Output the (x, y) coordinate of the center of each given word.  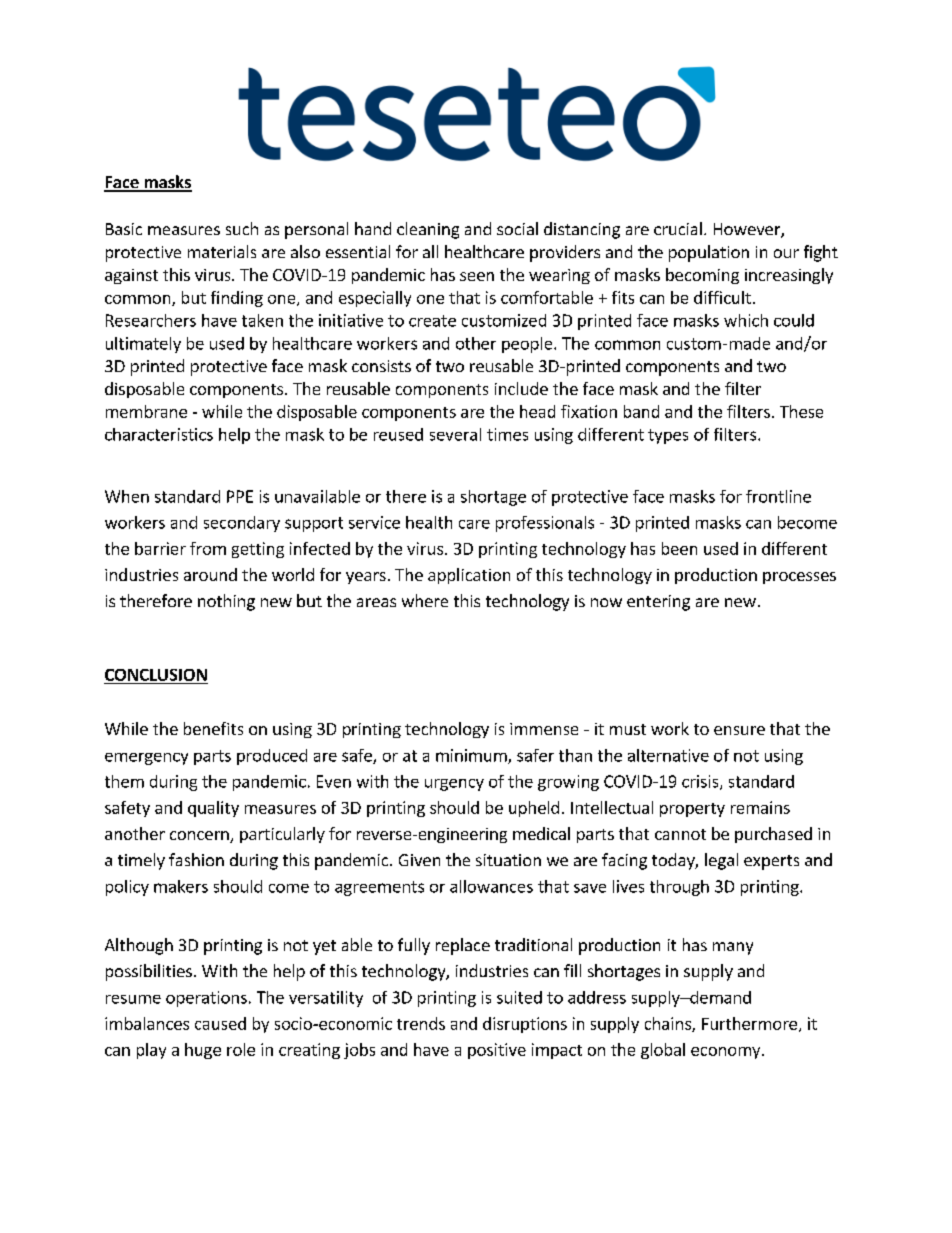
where (425, 600)
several (455, 434)
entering (658, 603)
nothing (226, 602)
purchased (773, 835)
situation (508, 860)
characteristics (159, 434)
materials (222, 251)
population (709, 253)
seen (477, 276)
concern (200, 837)
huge (203, 1051)
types (668, 436)
